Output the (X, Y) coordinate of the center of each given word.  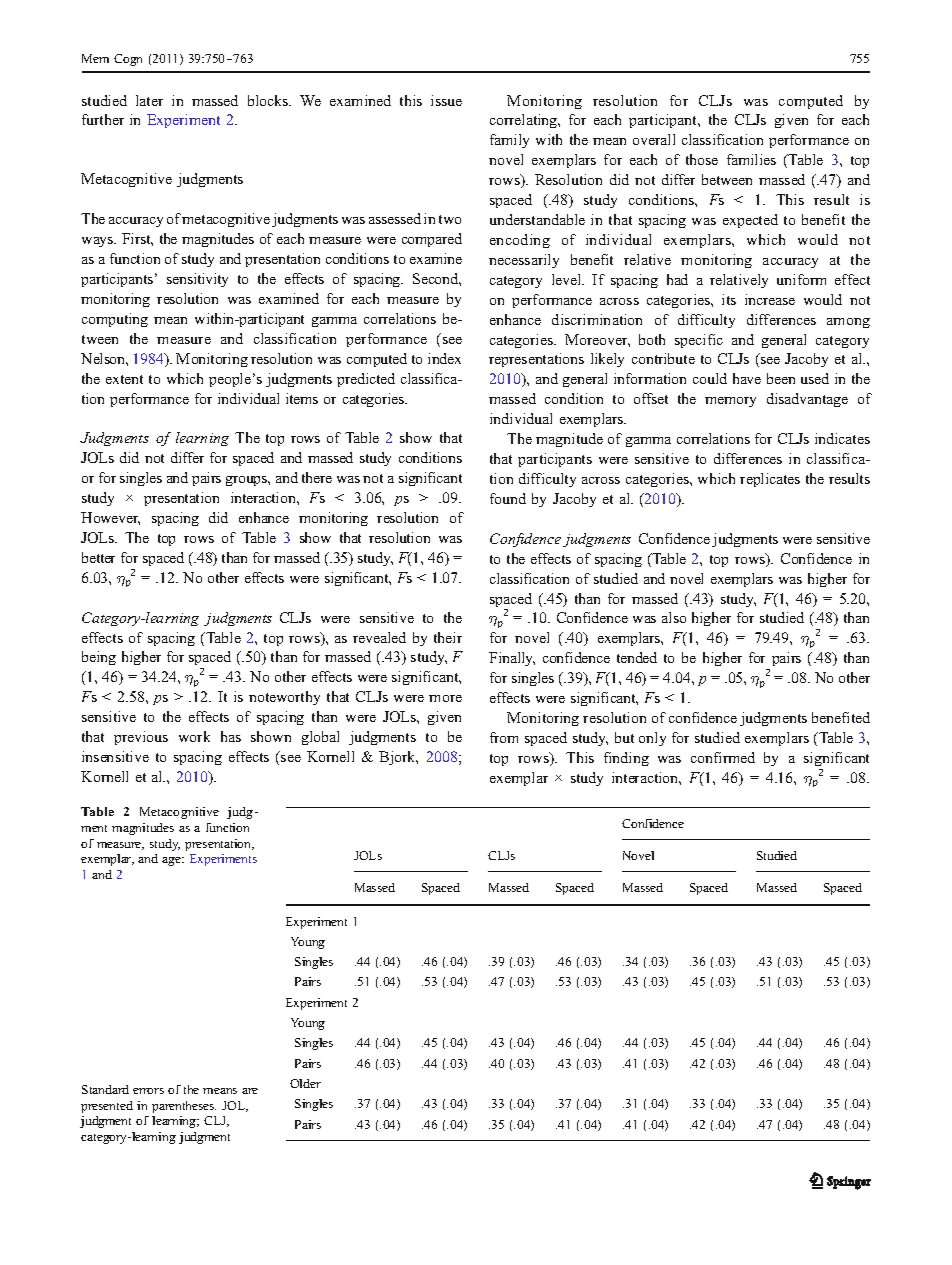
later (149, 100)
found (508, 498)
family (509, 141)
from (504, 737)
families (751, 159)
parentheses (184, 1107)
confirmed (723, 757)
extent (124, 379)
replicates (770, 480)
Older (305, 1083)
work (194, 736)
